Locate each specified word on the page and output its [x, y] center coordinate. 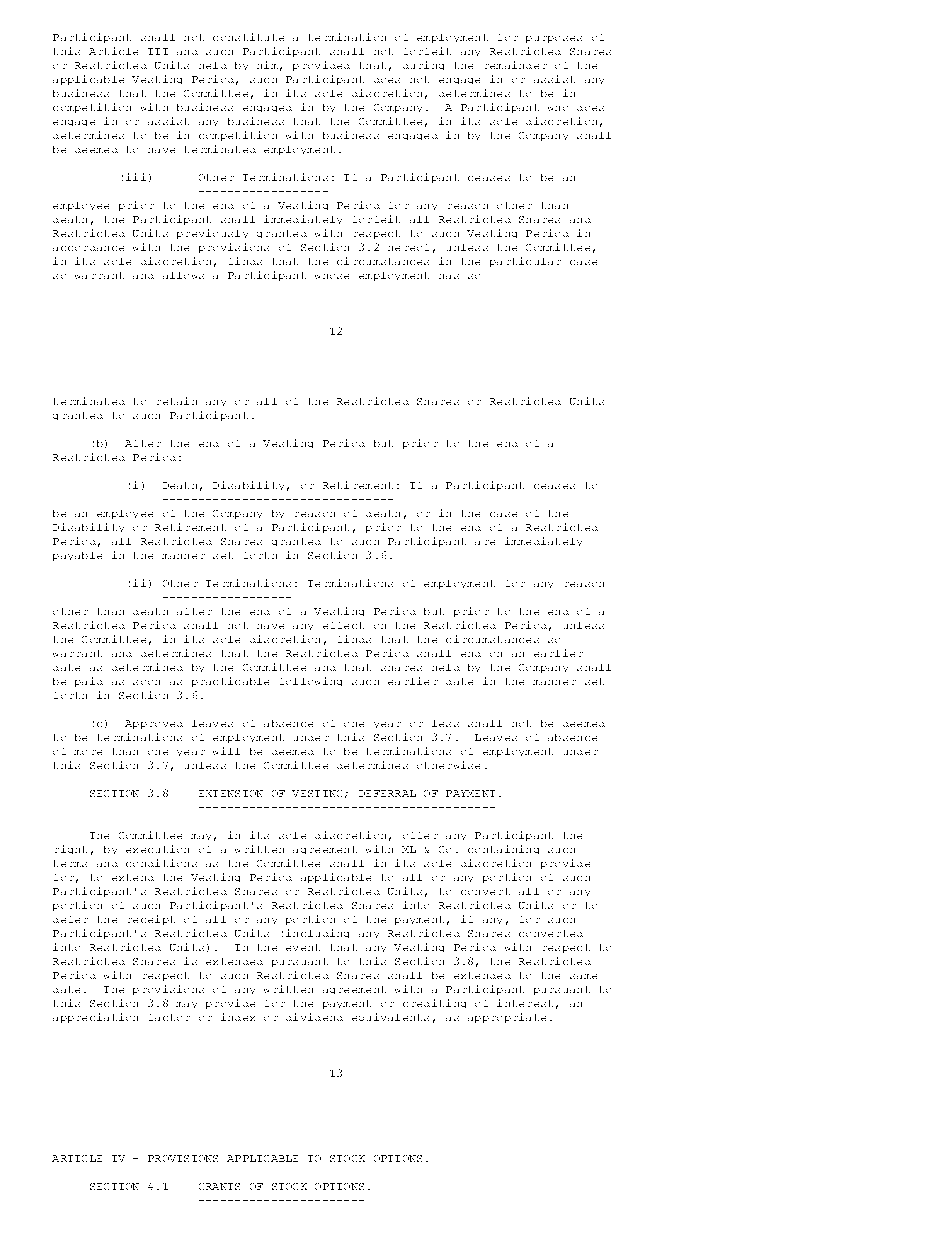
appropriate [507, 1018]
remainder [516, 65]
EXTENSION [231, 793]
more [88, 752]
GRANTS [219, 1186]
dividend [314, 1017]
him [267, 65]
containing [503, 849]
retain [177, 401]
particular [525, 262]
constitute [248, 37]
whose [332, 276]
